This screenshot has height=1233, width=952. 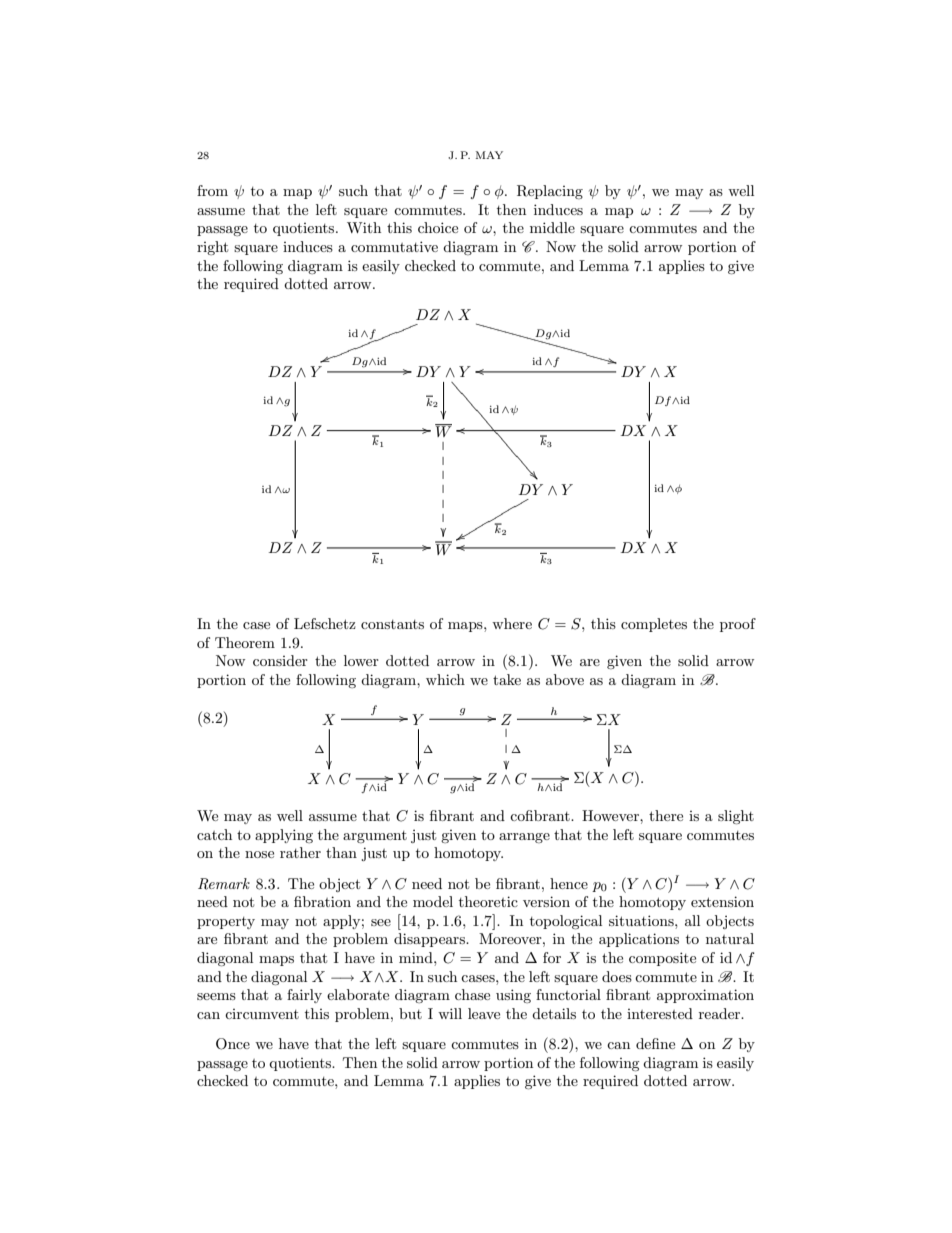 I want to click on from, so click(x=212, y=190).
